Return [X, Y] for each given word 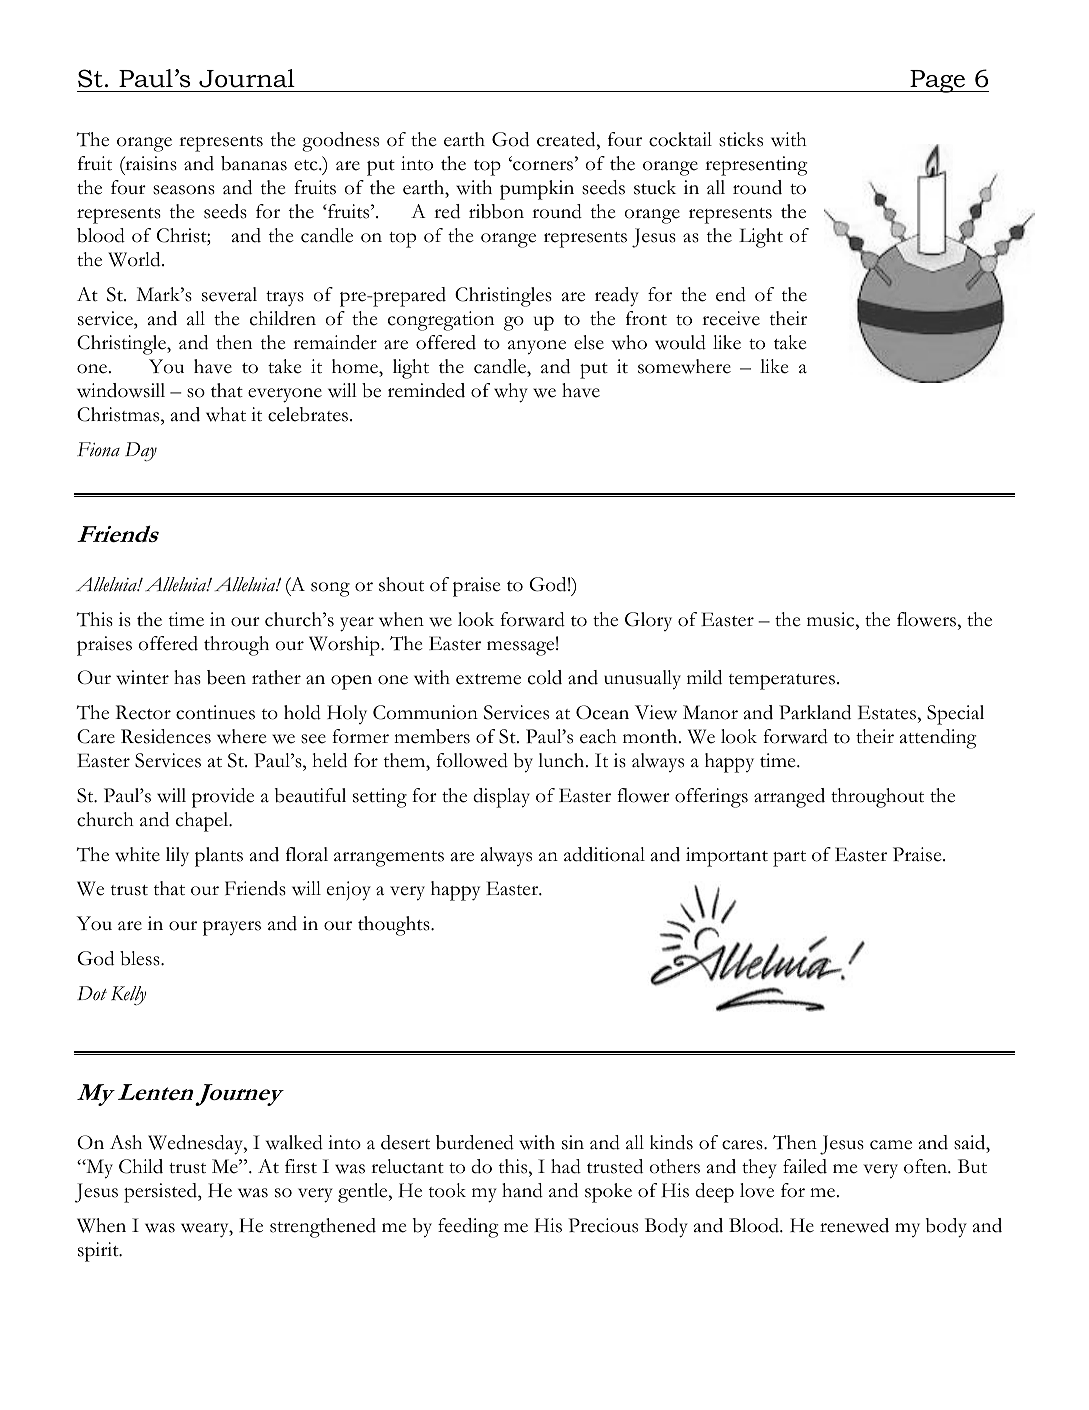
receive [731, 318]
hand [522, 1190]
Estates [887, 712]
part [789, 859]
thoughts [395, 926]
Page [938, 81]
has [187, 677]
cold [545, 677]
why [511, 393]
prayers [232, 928]
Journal [247, 78]
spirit [99, 1252]
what [226, 414]
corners [543, 165]
